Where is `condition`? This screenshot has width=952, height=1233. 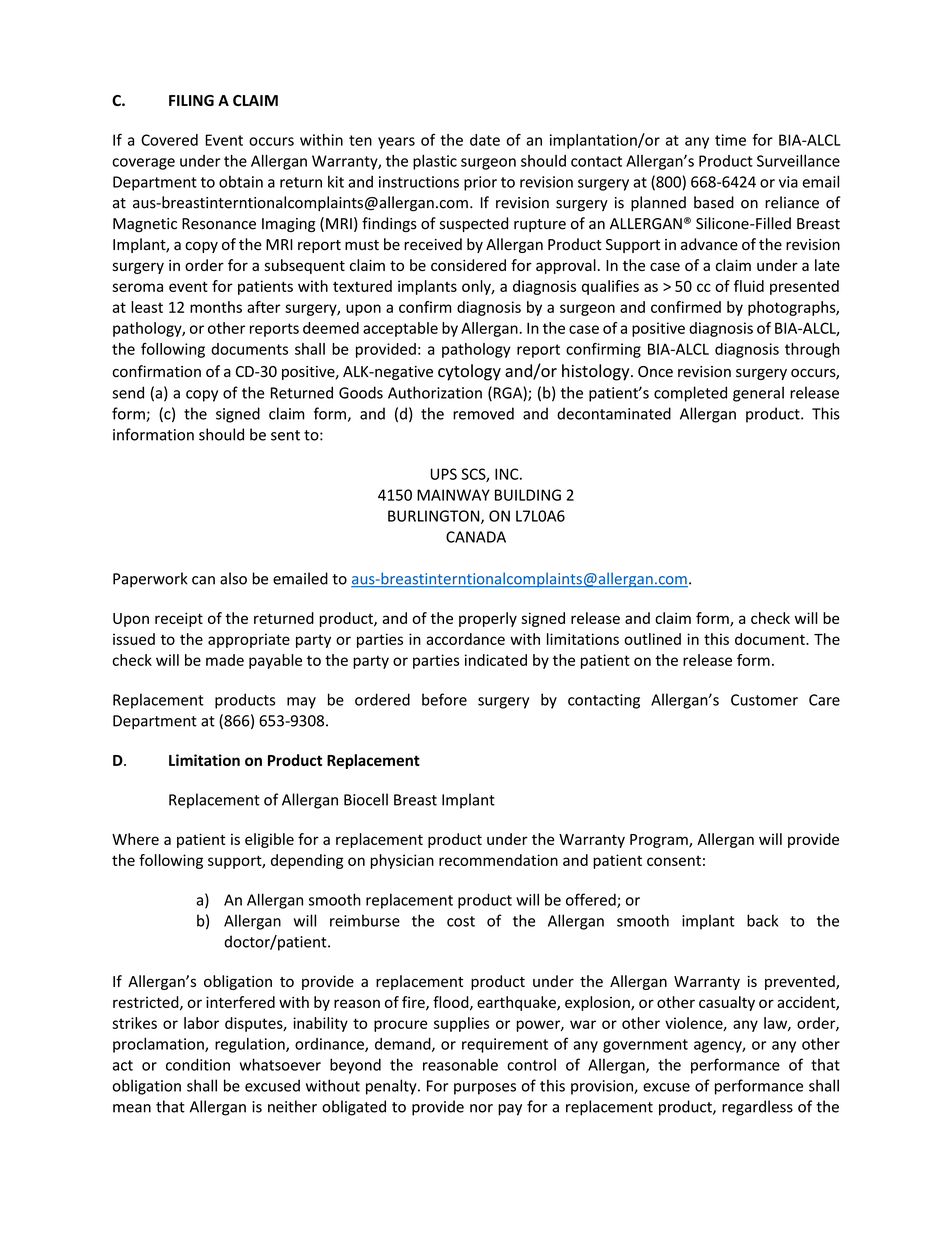
condition is located at coordinates (198, 1064).
